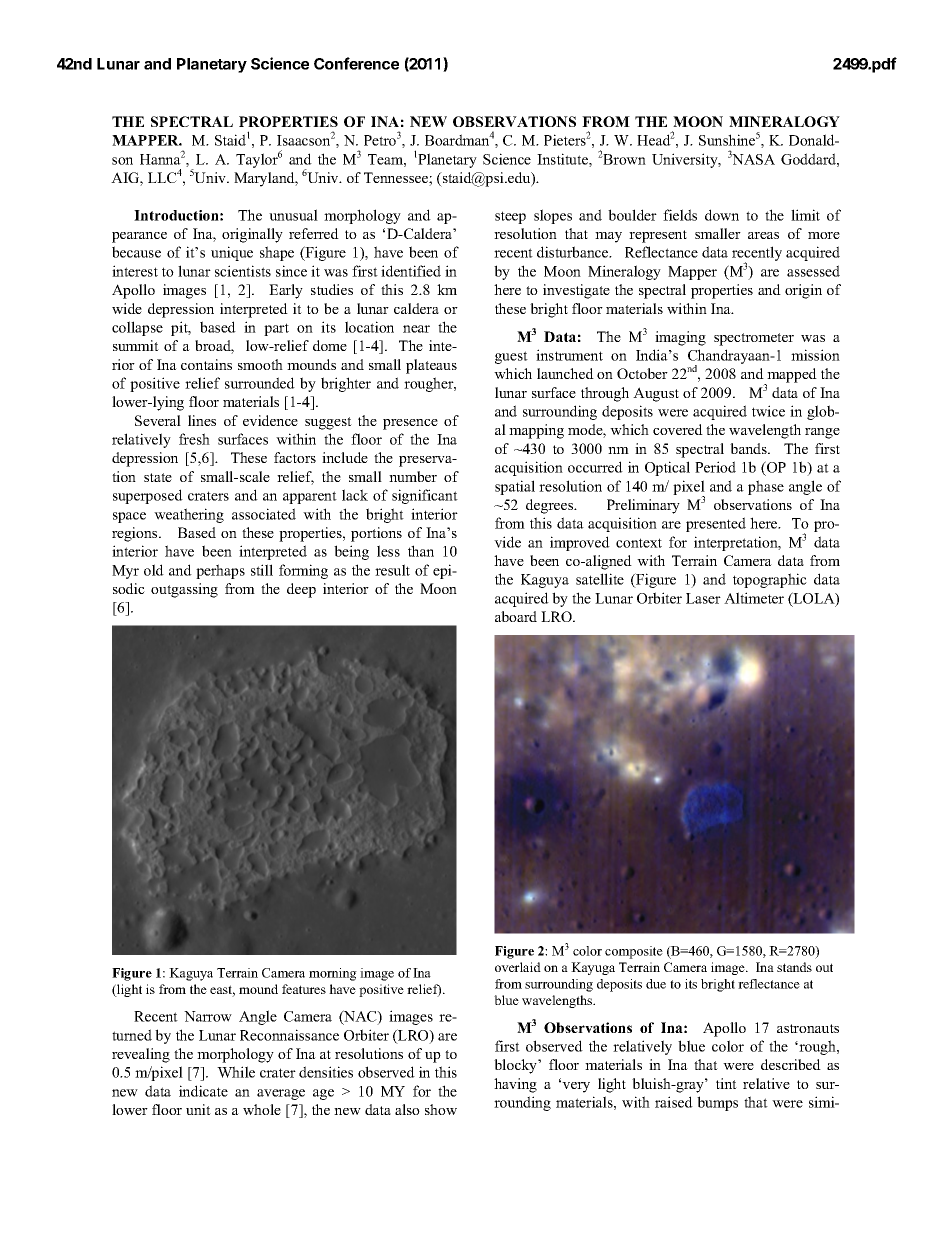 The width and height of the image is (952, 1233). Describe the element at coordinates (794, 967) in the image. I see `stands` at that location.
